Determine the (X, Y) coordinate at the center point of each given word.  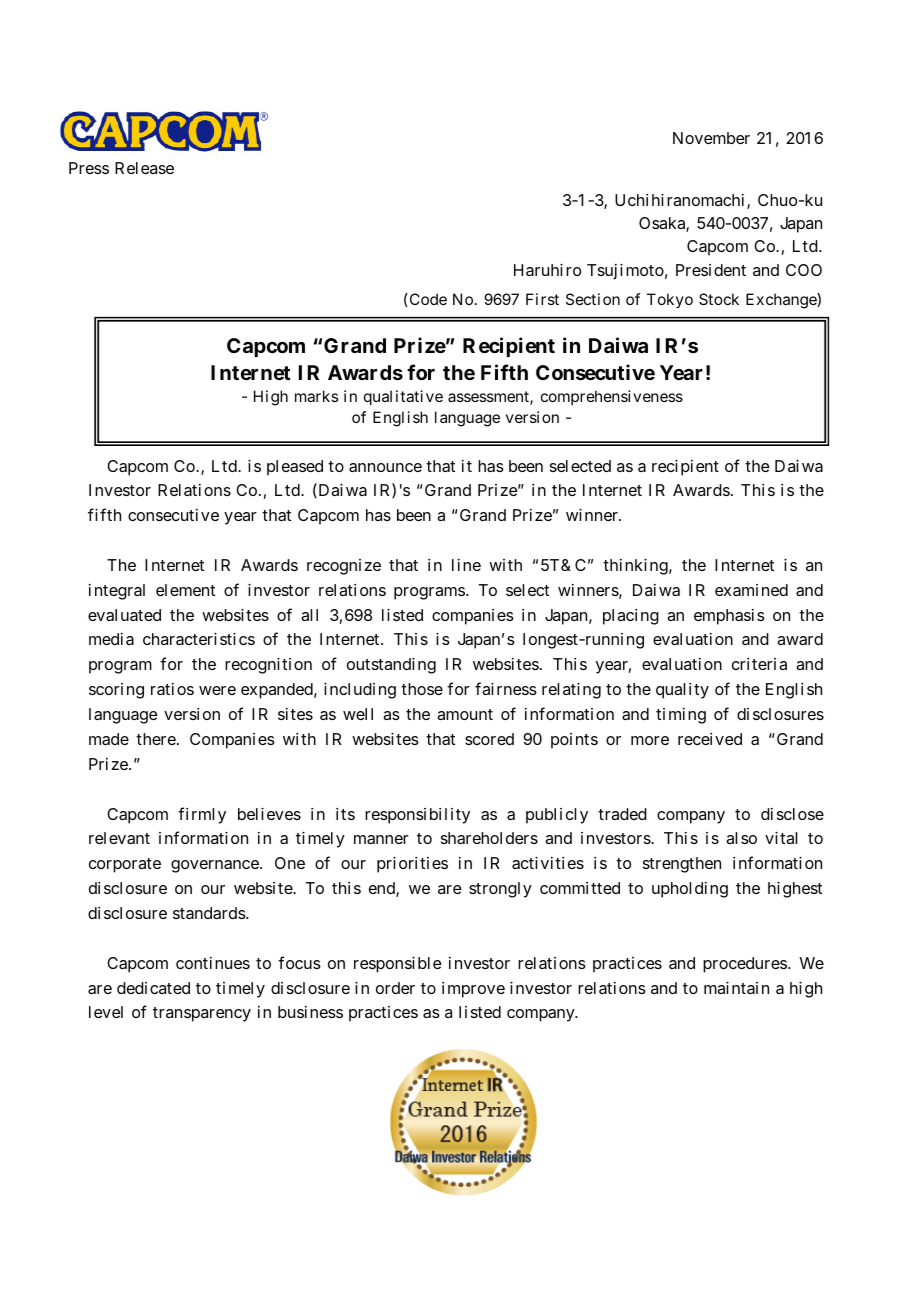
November (711, 138)
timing (681, 716)
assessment (489, 398)
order (395, 988)
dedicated (153, 988)
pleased (295, 468)
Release (144, 168)
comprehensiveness (612, 397)
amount (465, 714)
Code (427, 299)
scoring (116, 691)
